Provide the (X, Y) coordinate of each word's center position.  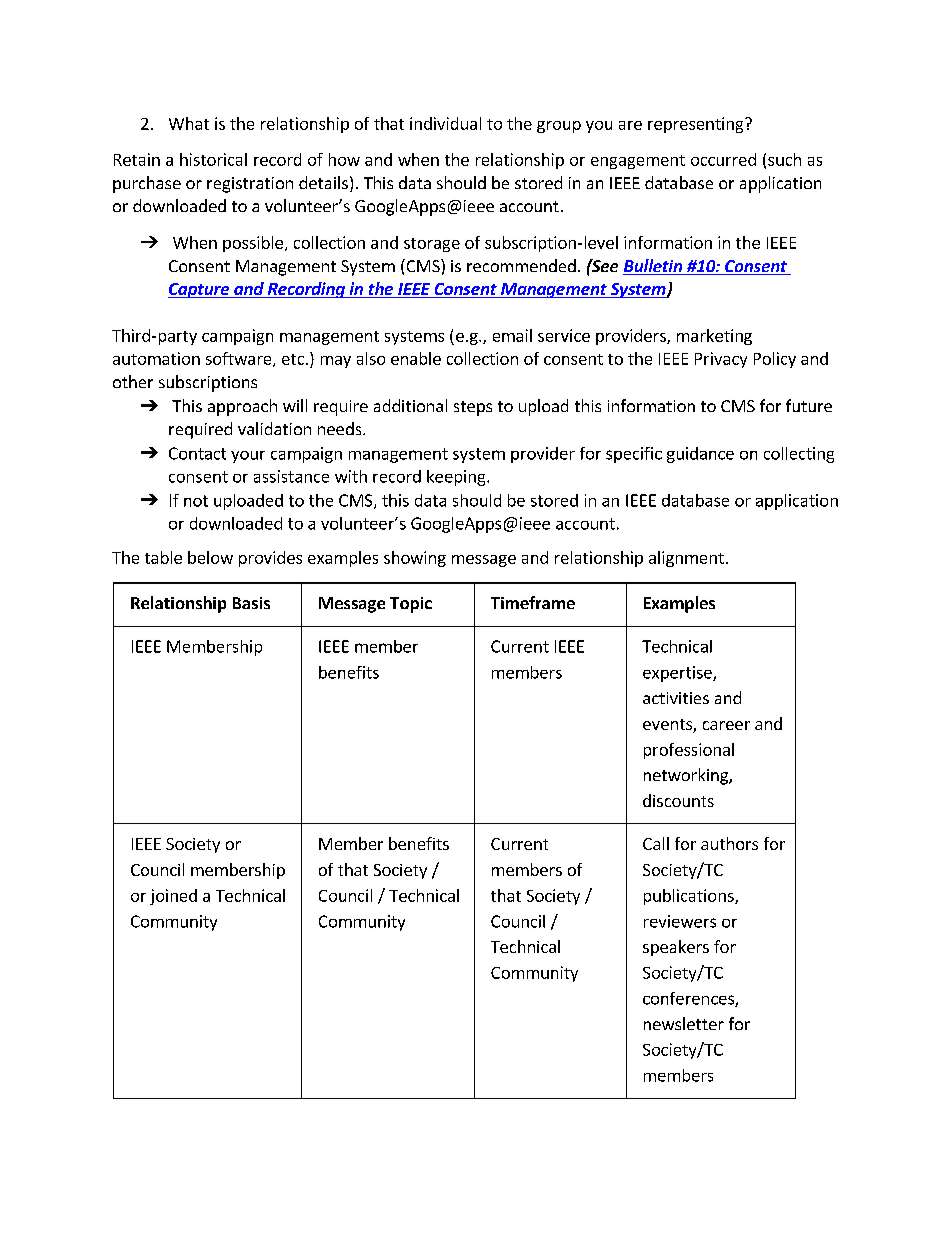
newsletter (684, 1023)
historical (213, 159)
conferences (689, 999)
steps (473, 408)
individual (445, 123)
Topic (411, 605)
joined (173, 897)
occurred (723, 159)
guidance (700, 455)
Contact (197, 453)
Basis (251, 603)
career (726, 725)
